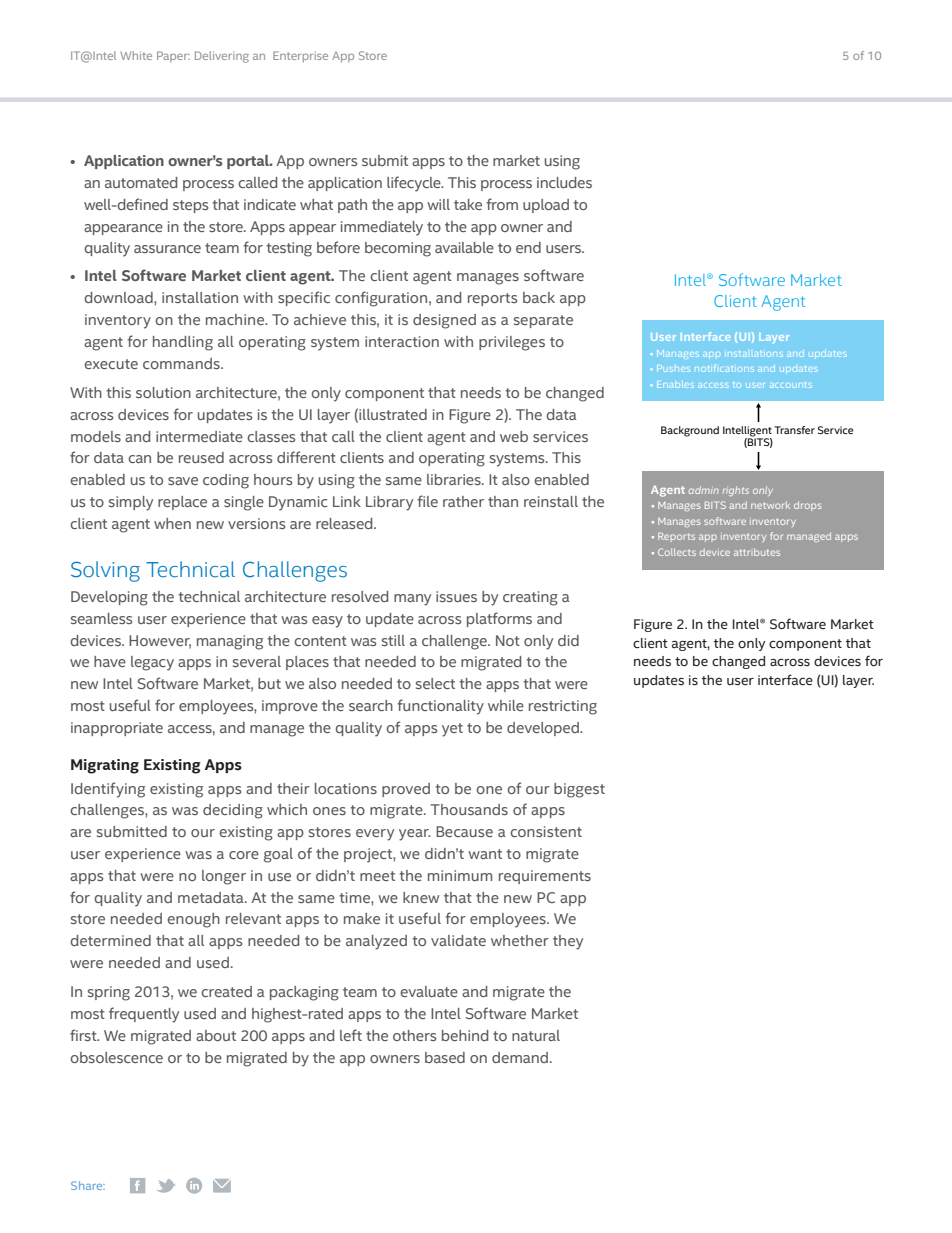  I want to click on includes, so click(564, 182).
